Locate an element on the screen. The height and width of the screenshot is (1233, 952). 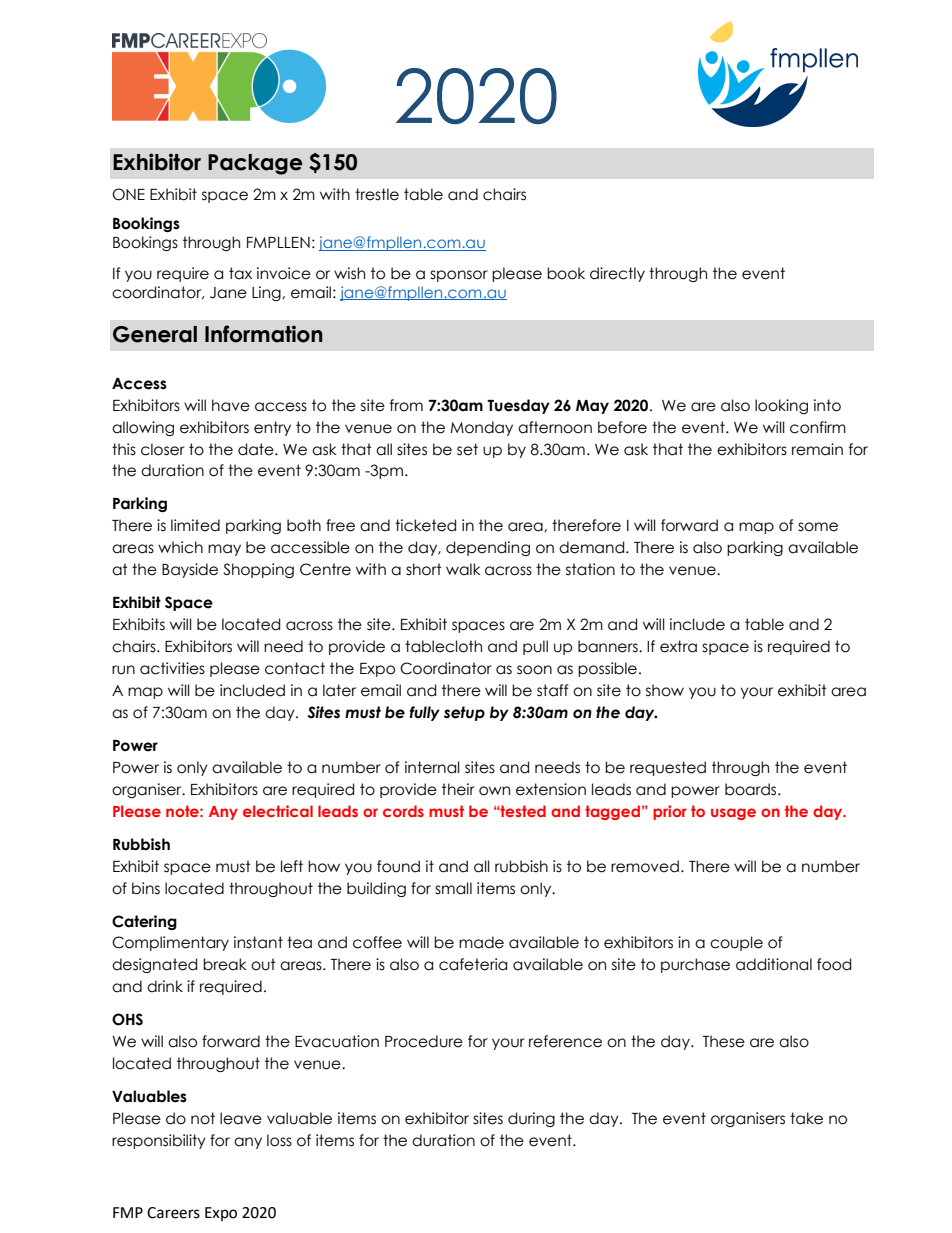
Complimentary is located at coordinates (170, 943).
